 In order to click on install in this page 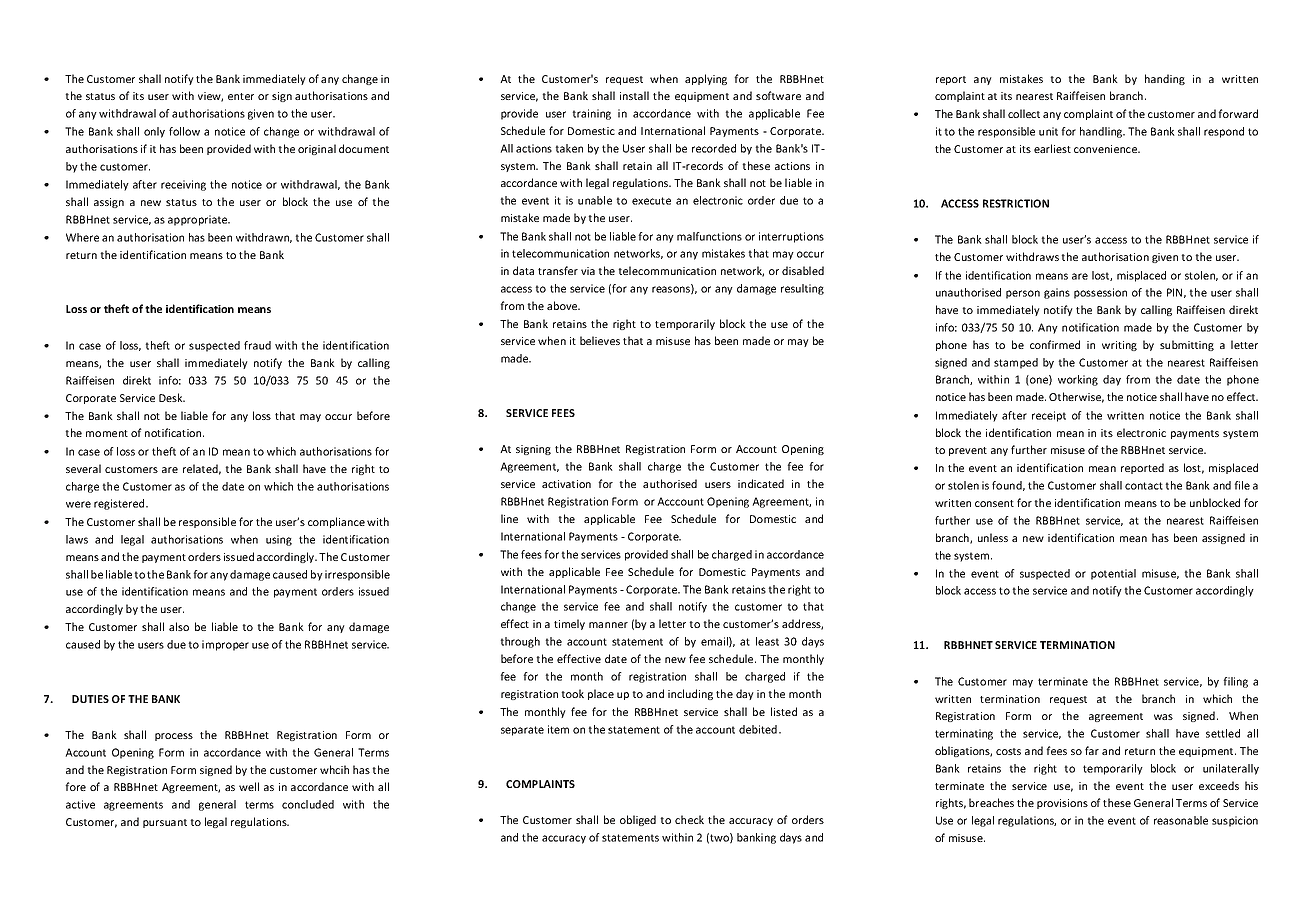, I will do `click(634, 95)`.
